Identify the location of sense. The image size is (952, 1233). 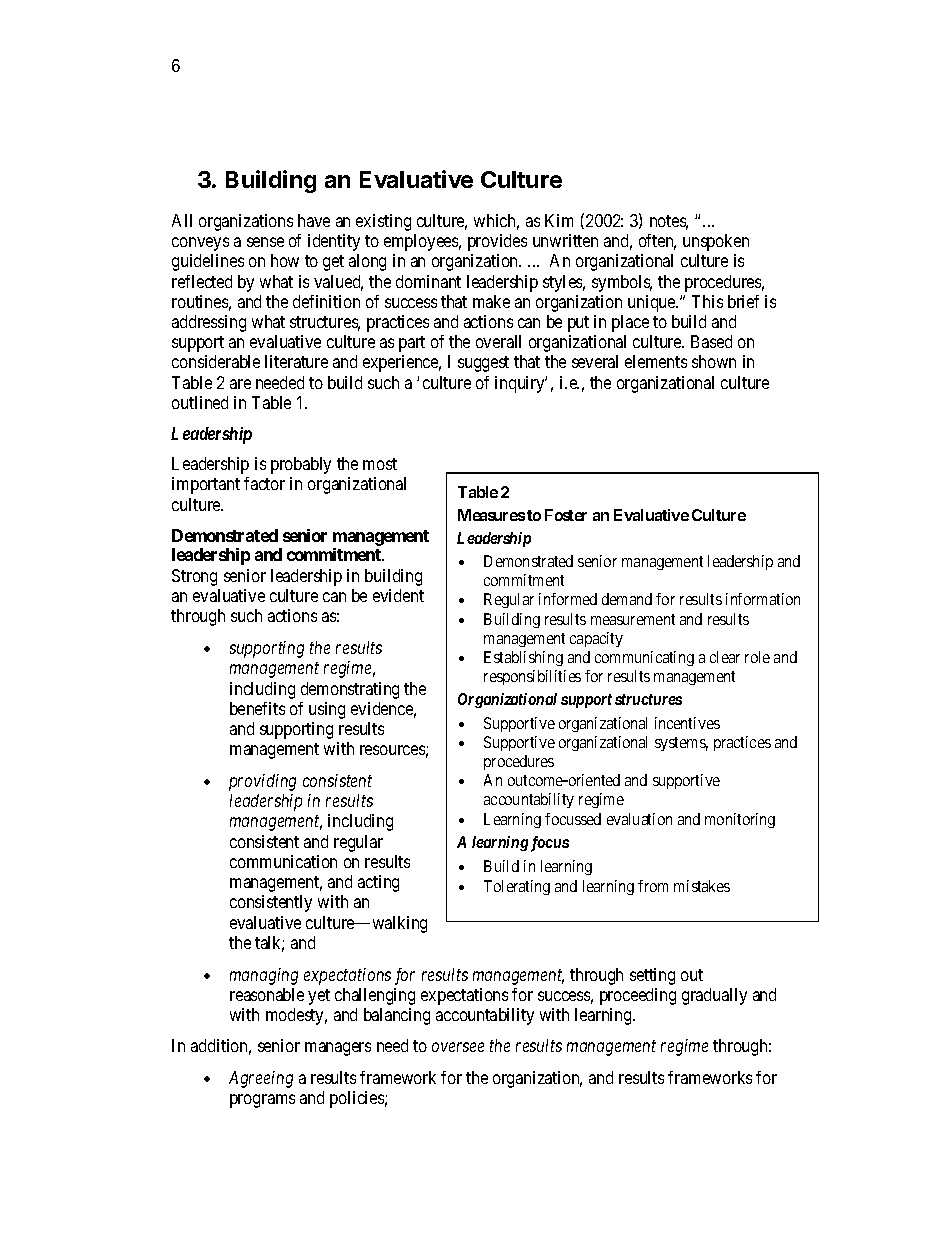
(265, 242).
